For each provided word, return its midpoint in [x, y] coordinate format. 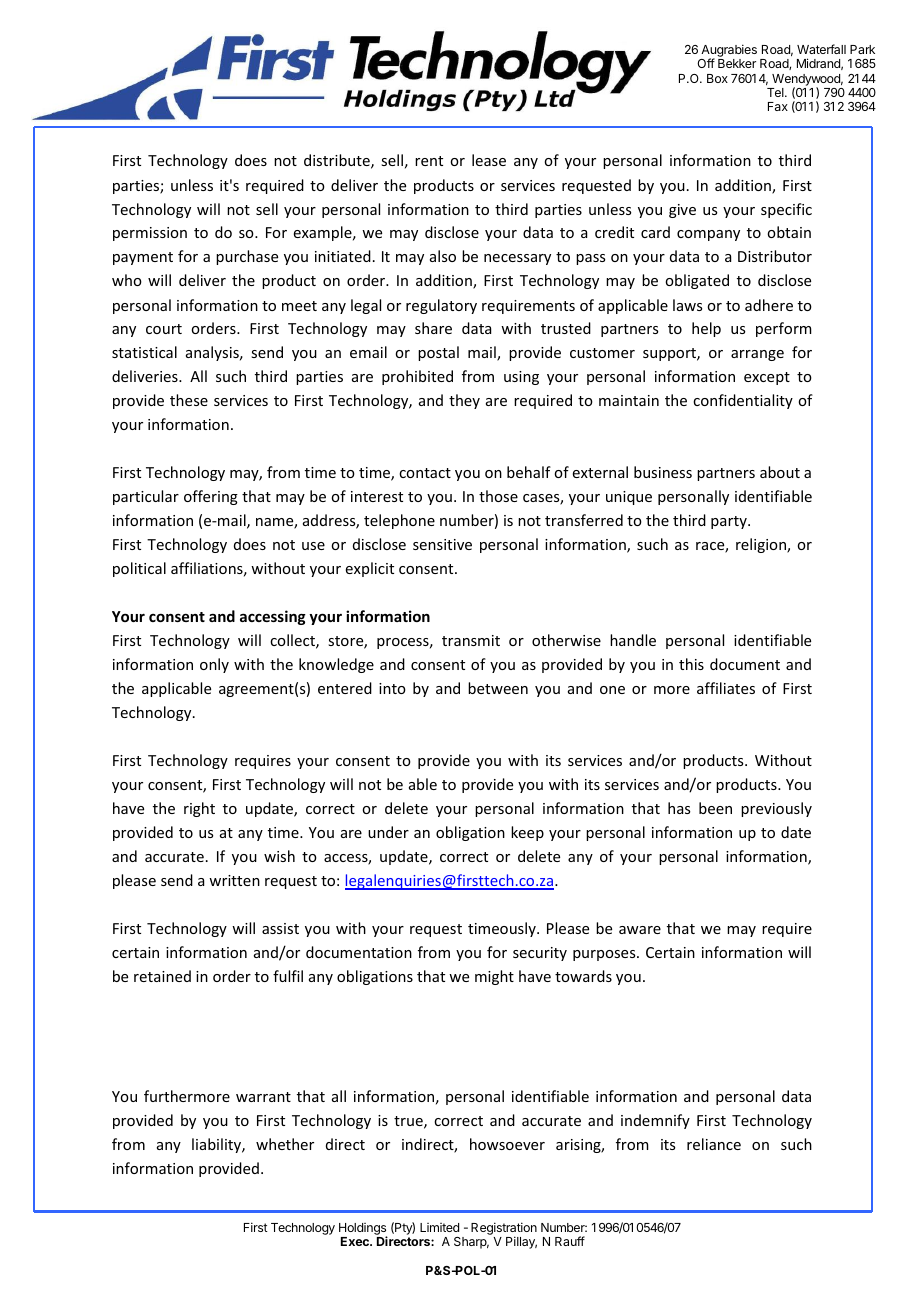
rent [429, 161]
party [730, 522]
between [498, 688]
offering [211, 497]
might [494, 977]
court [164, 329]
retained [162, 976]
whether [285, 1144]
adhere [769, 305]
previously [776, 809]
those [498, 496]
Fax [778, 106]
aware [640, 930]
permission [150, 234]
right [199, 809]
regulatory [441, 306]
